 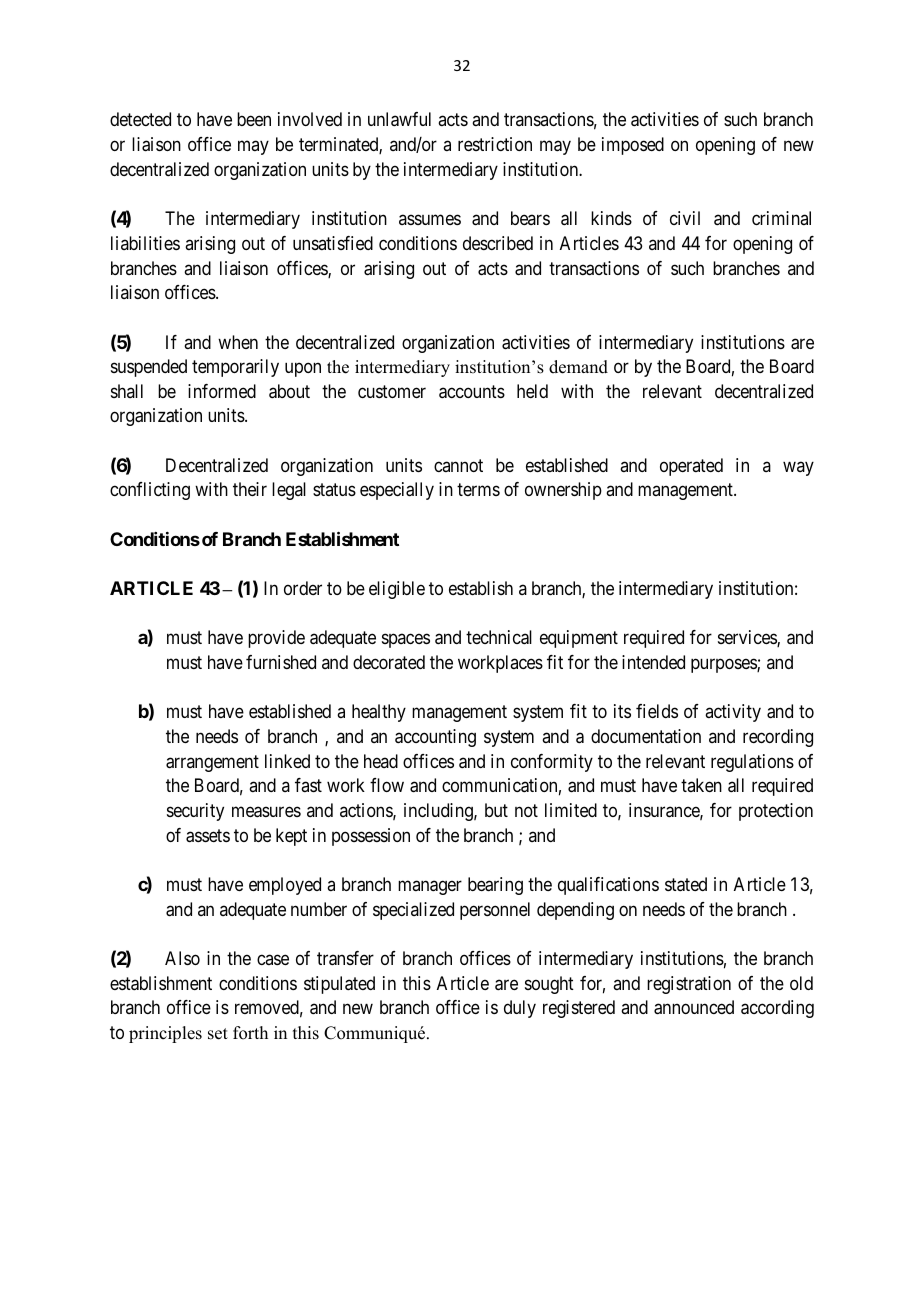 What do you see at coordinates (495, 144) in the document?
I see `restriction` at bounding box center [495, 144].
